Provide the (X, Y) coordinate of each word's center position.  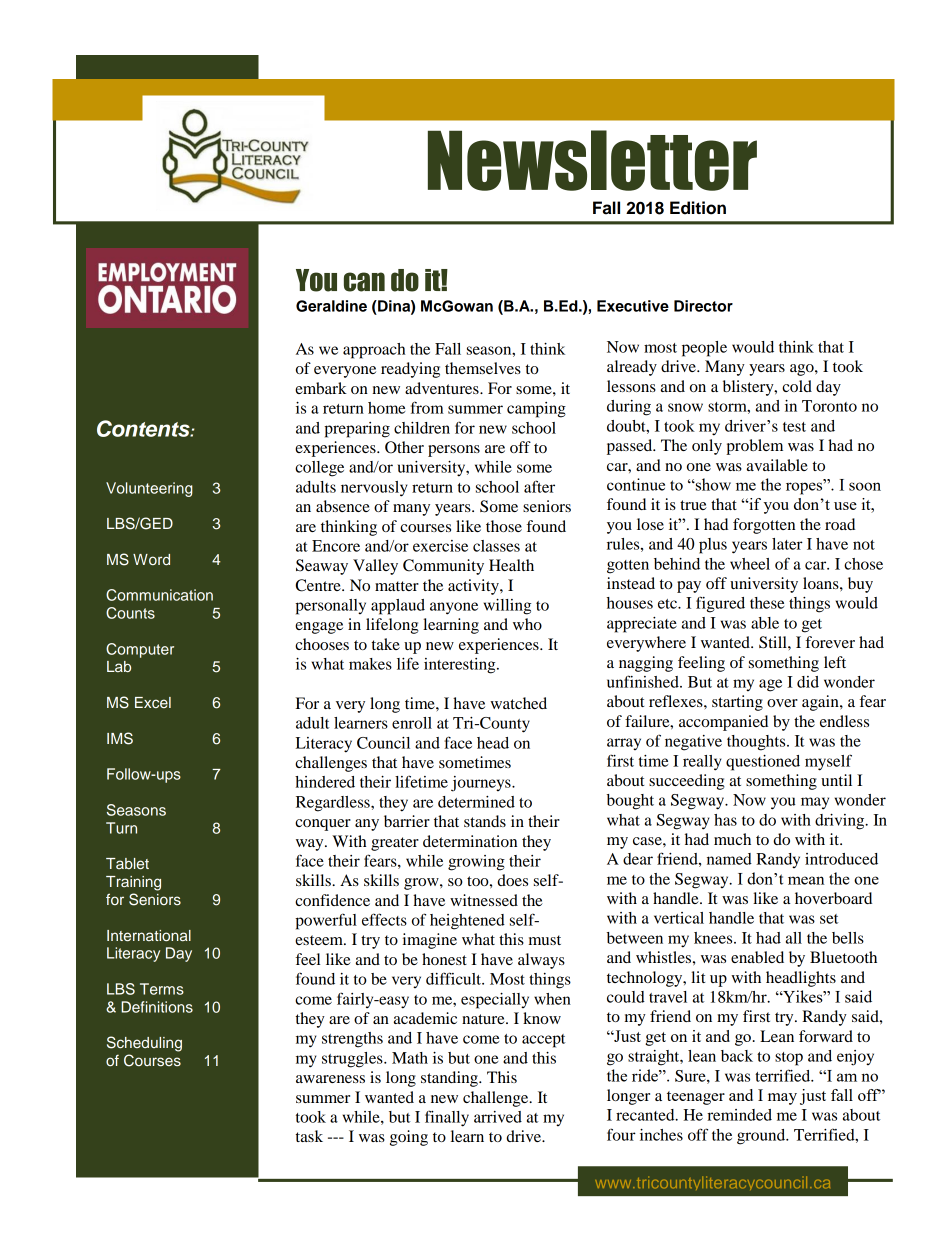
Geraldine (331, 306)
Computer (140, 650)
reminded (739, 1115)
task (309, 1136)
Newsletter (592, 160)
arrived (498, 1117)
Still (774, 642)
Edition (698, 208)
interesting (461, 666)
